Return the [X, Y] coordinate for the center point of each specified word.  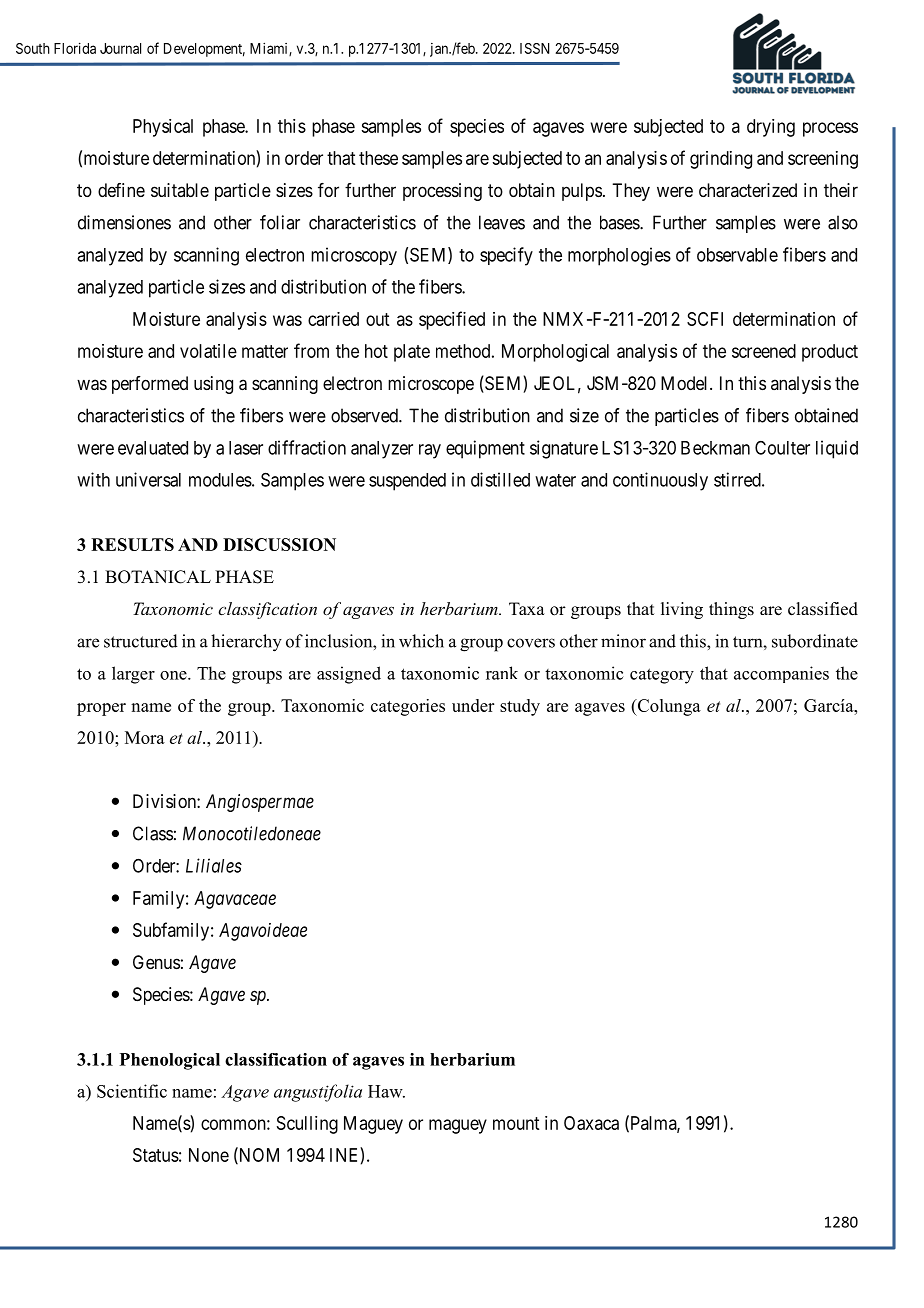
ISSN [534, 48]
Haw [386, 1091]
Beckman [715, 448]
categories [408, 707]
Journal [120, 48]
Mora [145, 737]
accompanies [781, 674]
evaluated [153, 448]
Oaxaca [591, 1123]
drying [771, 128]
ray [430, 451]
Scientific [132, 1091]
